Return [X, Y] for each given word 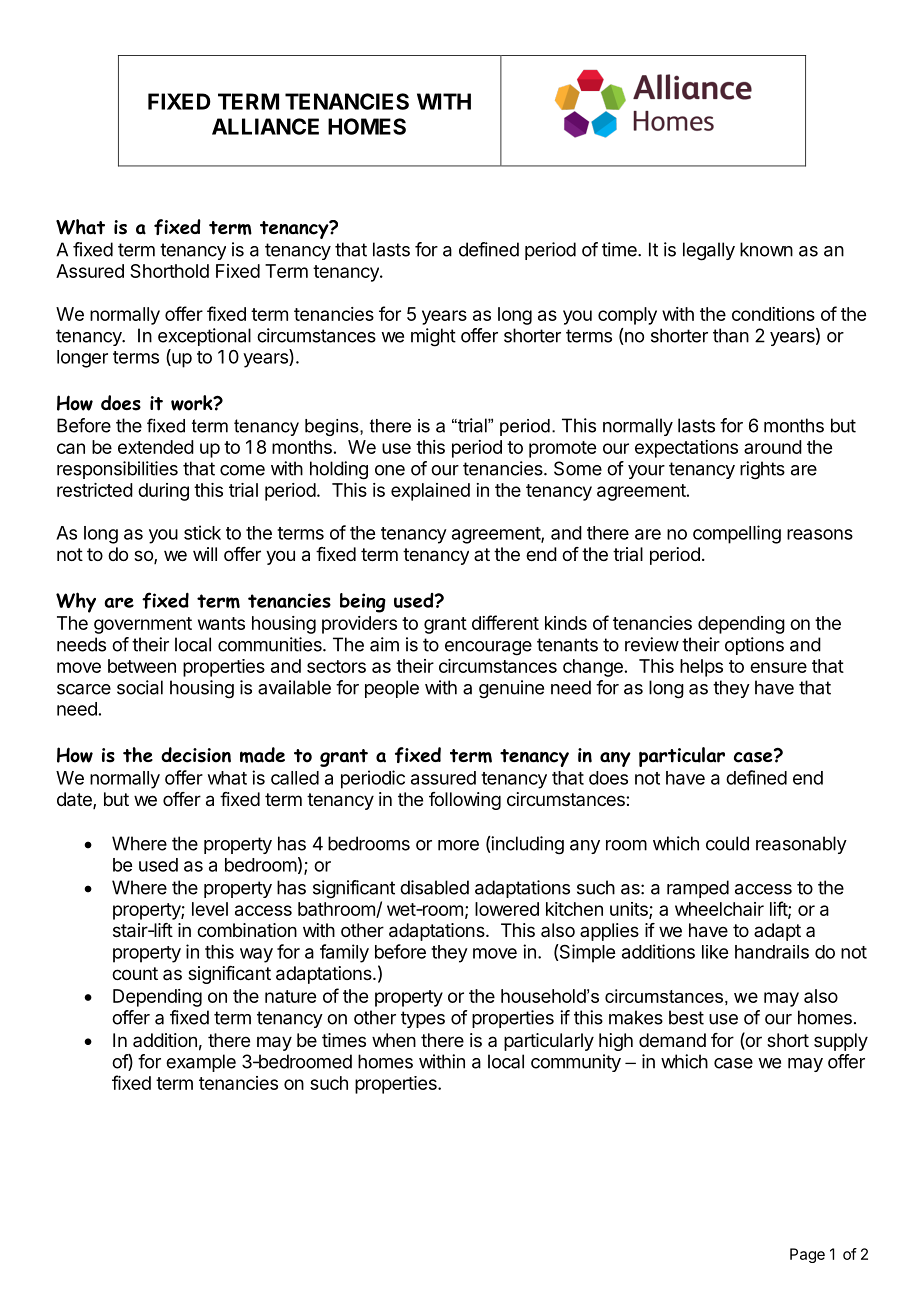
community [576, 1063]
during [163, 492]
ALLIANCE [265, 126]
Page [807, 1255]
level [210, 909]
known [766, 249]
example [201, 1063]
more [458, 845]
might [433, 337]
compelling [737, 534]
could [727, 843]
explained [430, 492]
